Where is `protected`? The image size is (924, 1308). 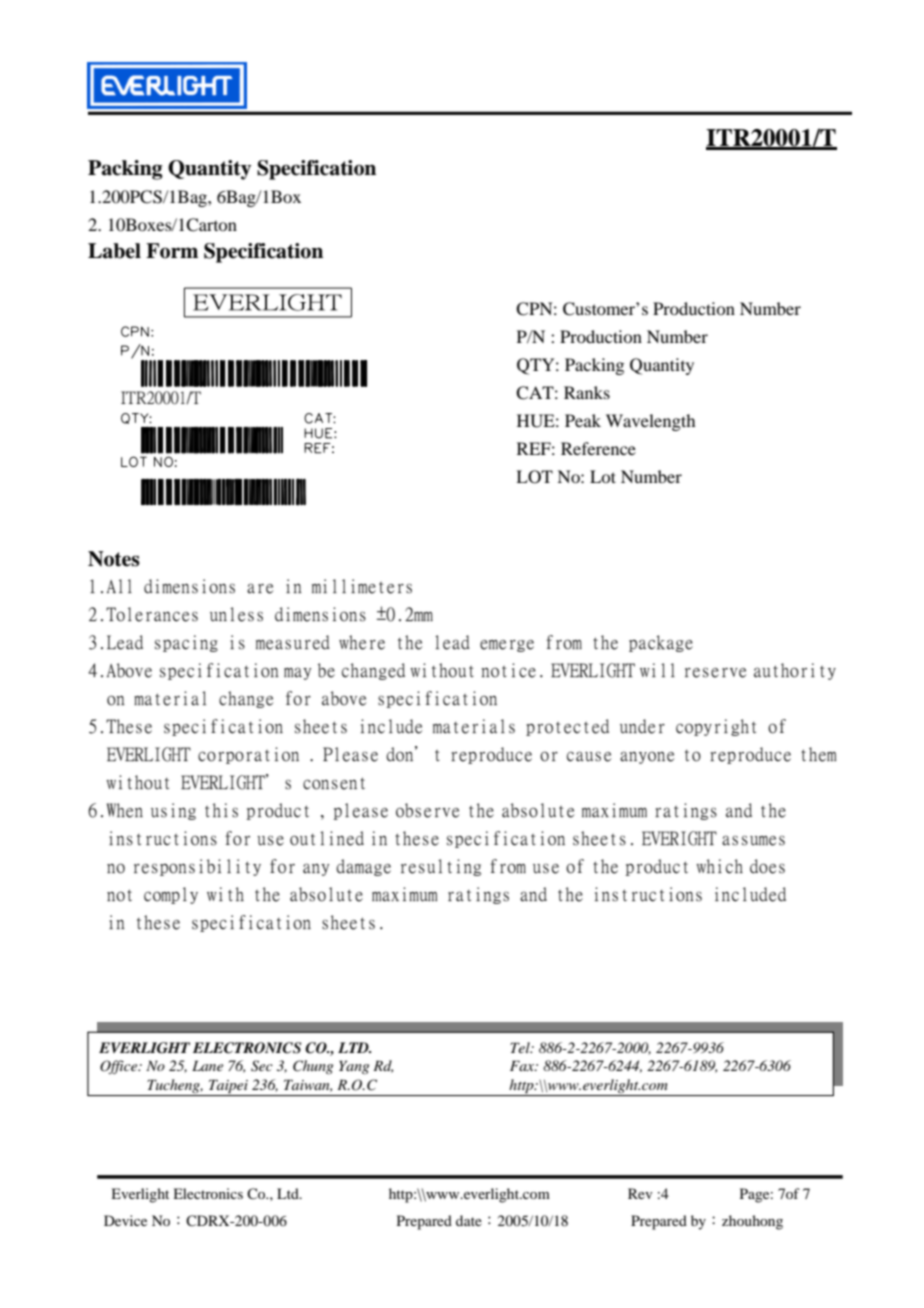 protected is located at coordinates (567, 727).
